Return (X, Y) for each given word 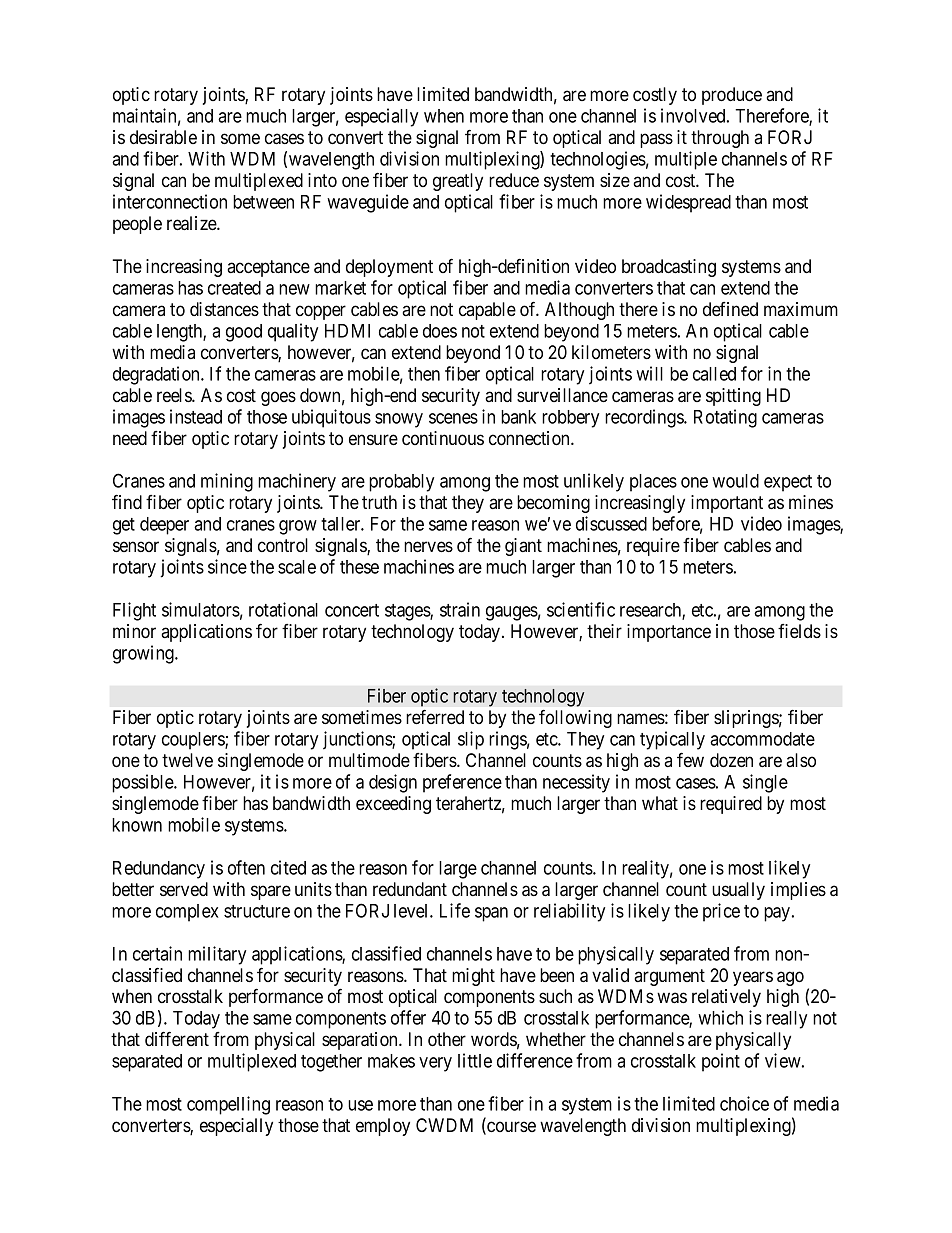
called (714, 374)
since (227, 566)
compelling (228, 1105)
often (246, 867)
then (424, 374)
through (720, 139)
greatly (458, 182)
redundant (410, 889)
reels (175, 395)
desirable (163, 137)
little (475, 1060)
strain (460, 609)
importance (669, 633)
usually (738, 891)
